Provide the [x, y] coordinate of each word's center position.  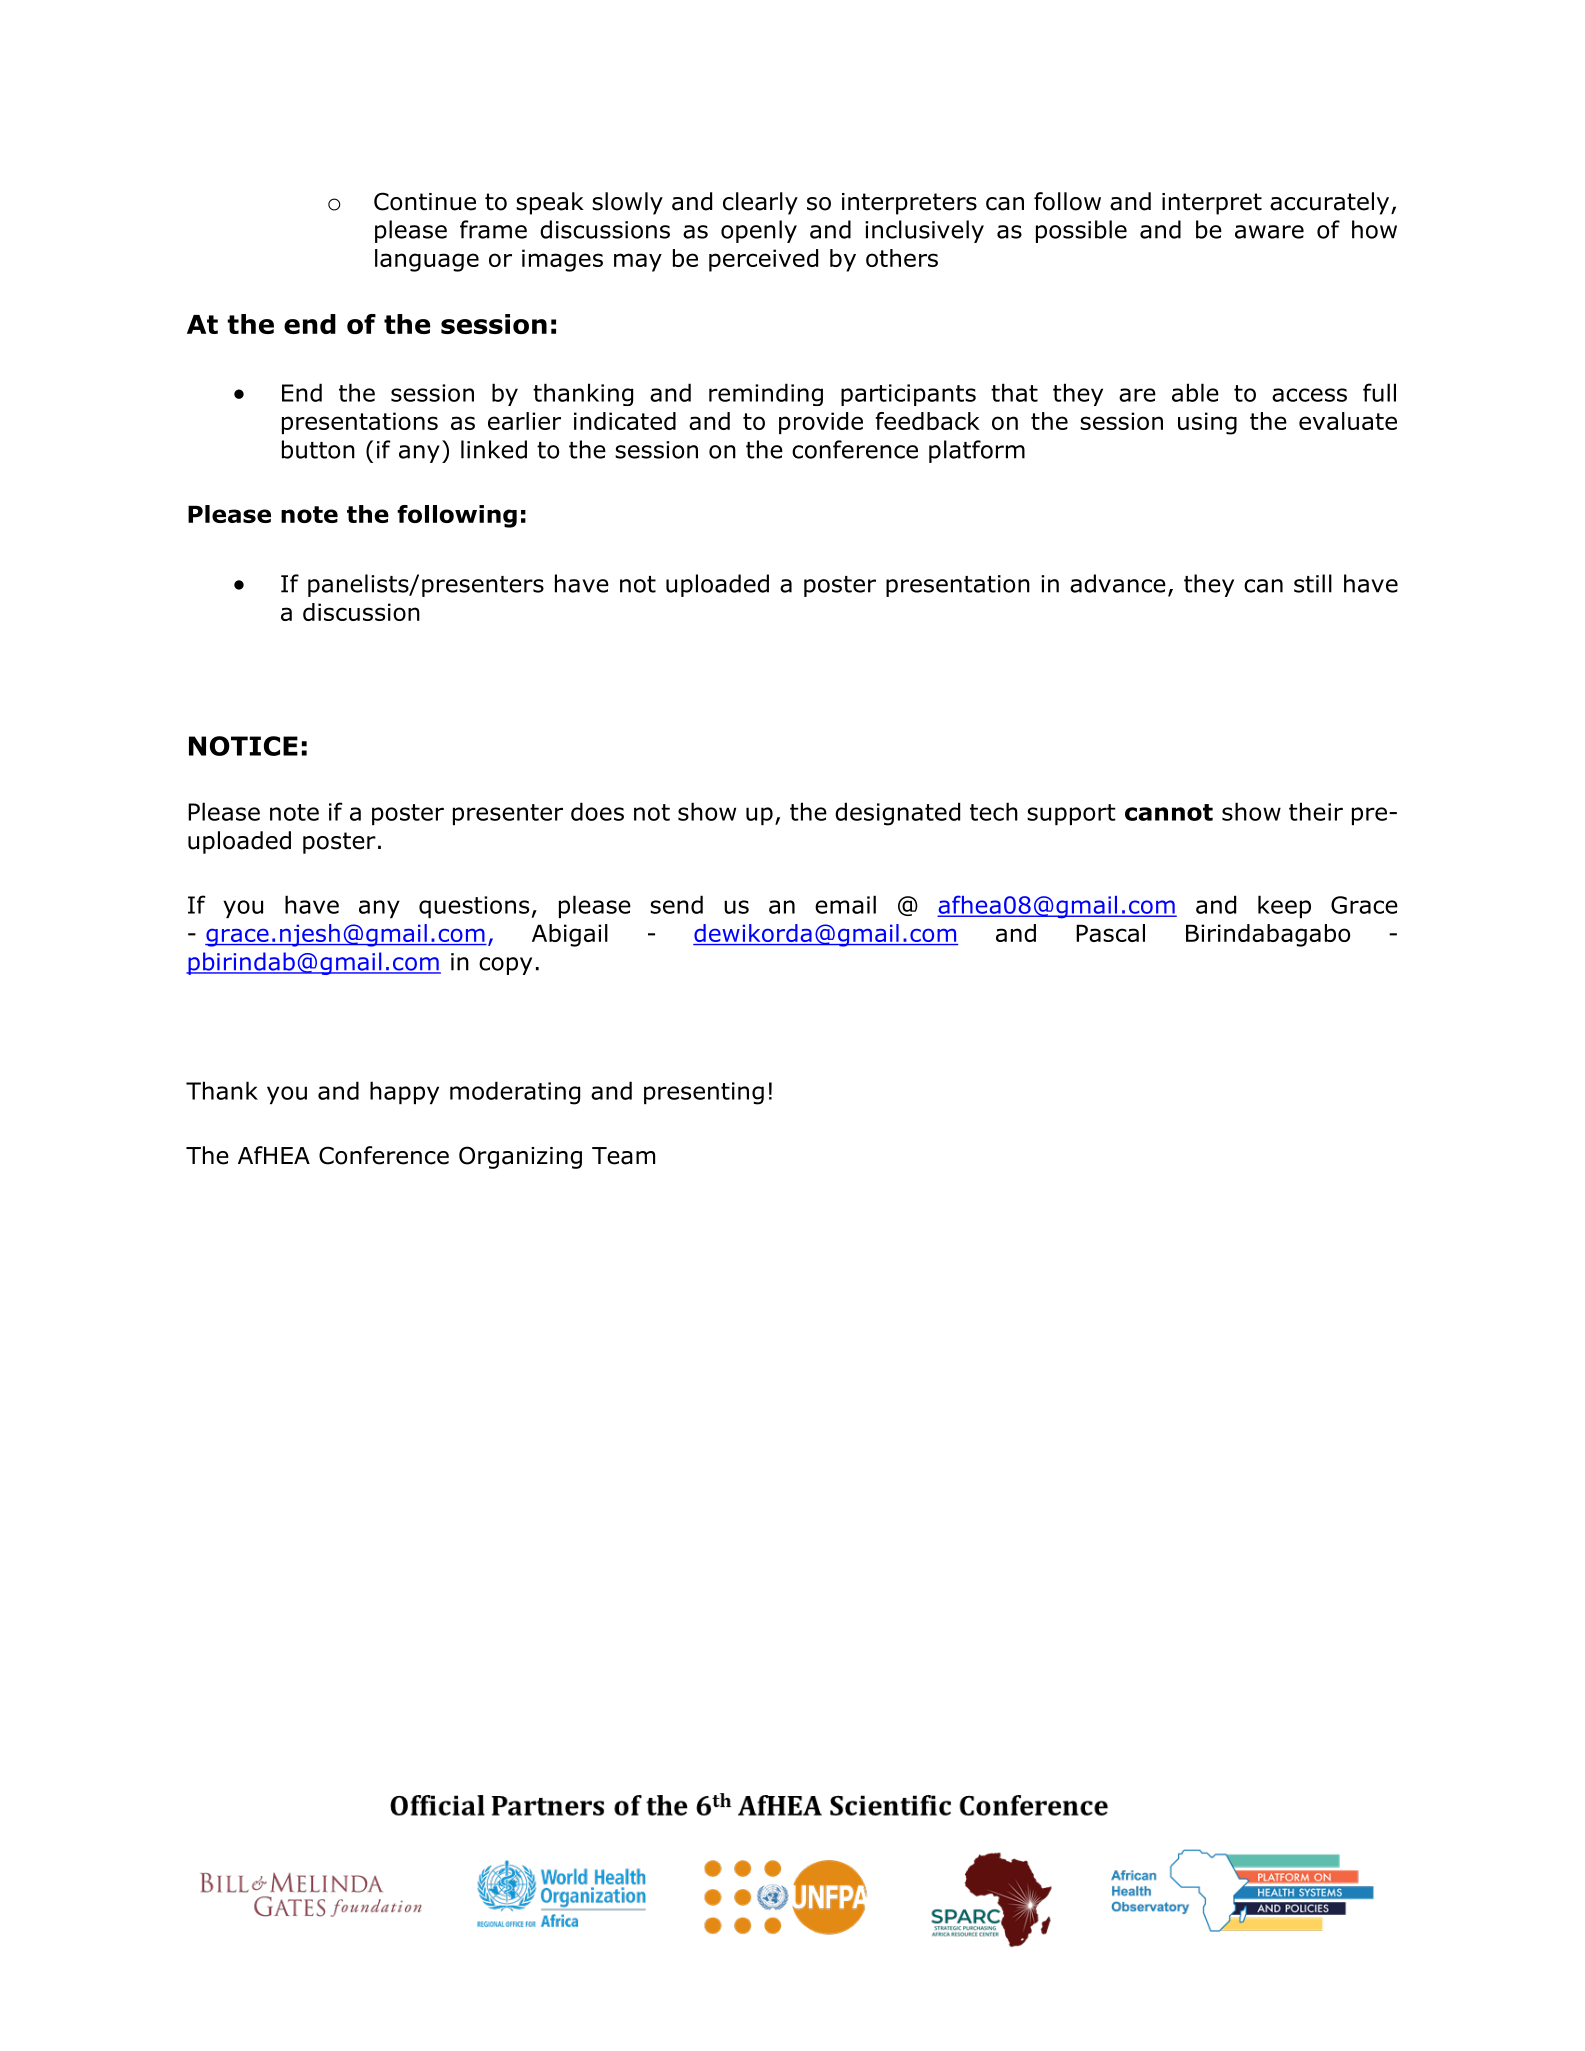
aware [1269, 232]
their [1316, 811]
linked [494, 449]
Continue [425, 201]
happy [404, 1092]
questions [474, 907]
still [1313, 583]
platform [977, 451]
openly [759, 231]
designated [897, 814]
